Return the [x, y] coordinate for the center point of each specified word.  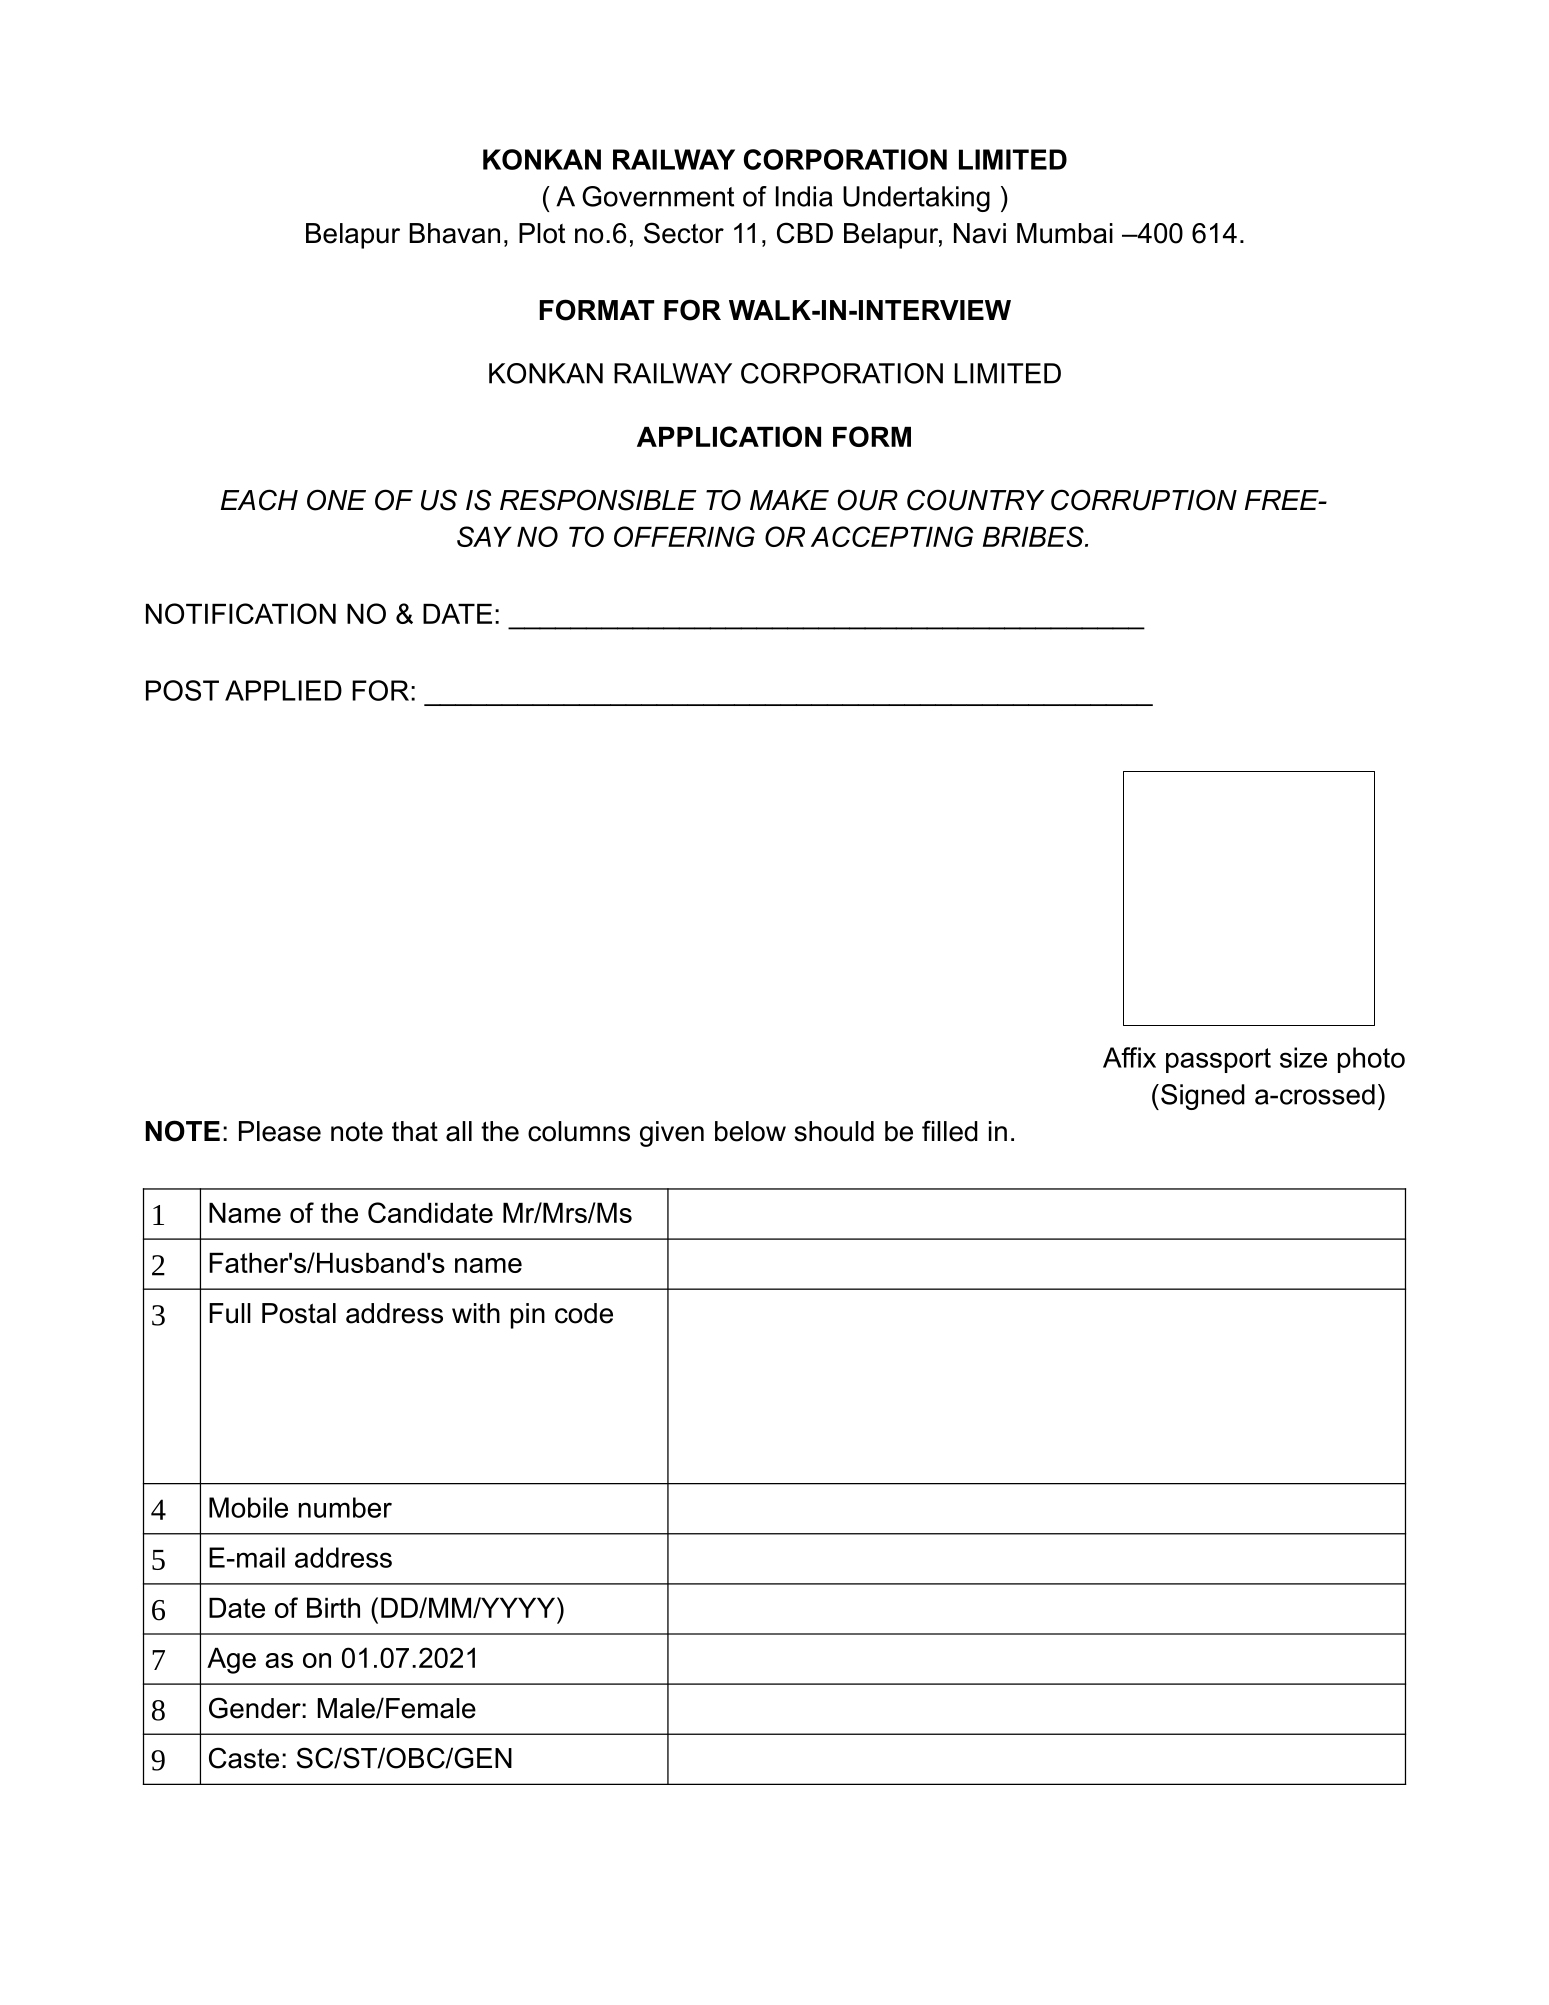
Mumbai [1065, 233]
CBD [805, 233]
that [415, 1131]
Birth [333, 1608]
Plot [542, 233]
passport [1218, 1060]
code [584, 1313]
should [834, 1131]
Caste [244, 1758]
